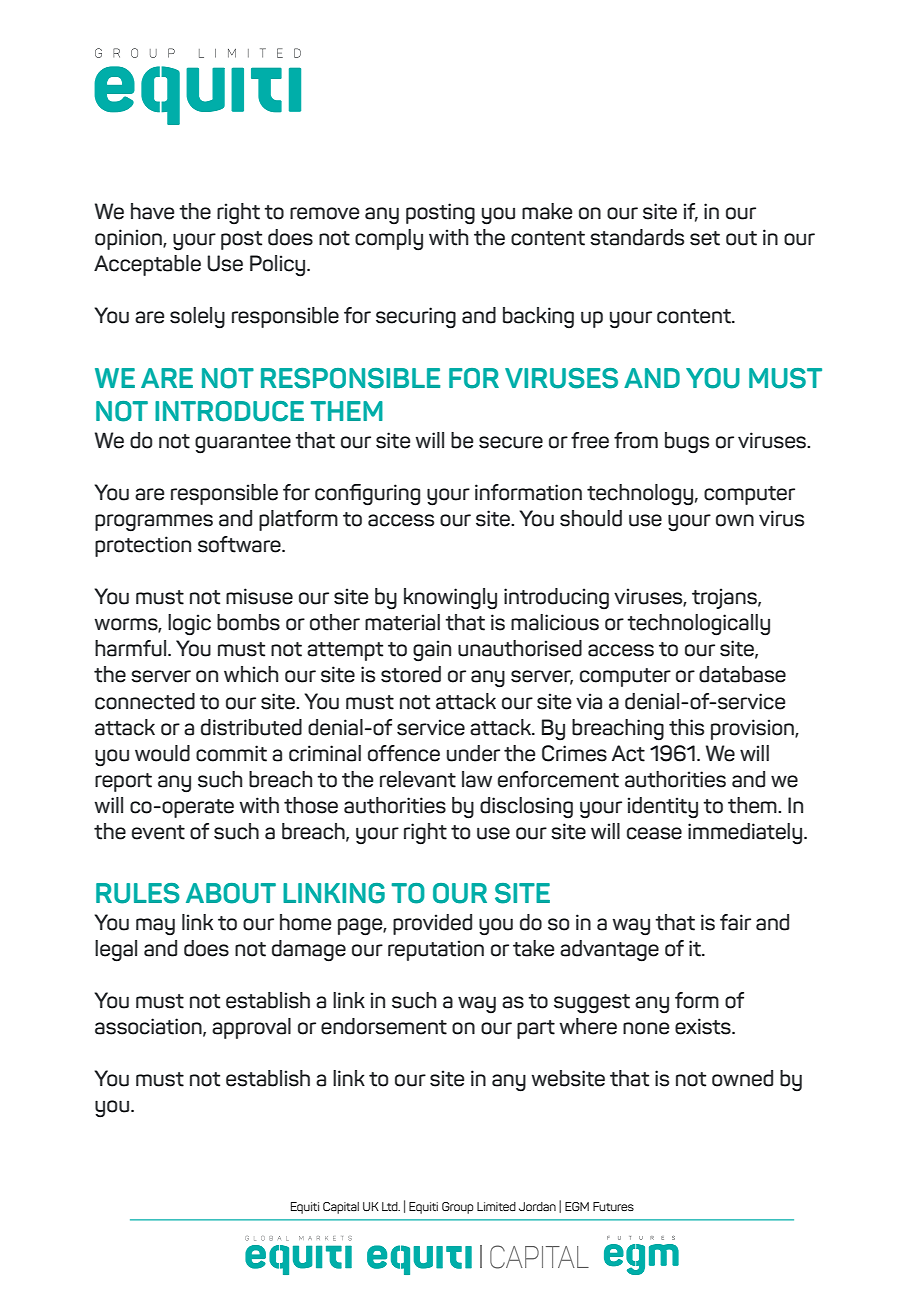  Describe the element at coordinates (389, 240) in the screenshot. I see `comply` at that location.
